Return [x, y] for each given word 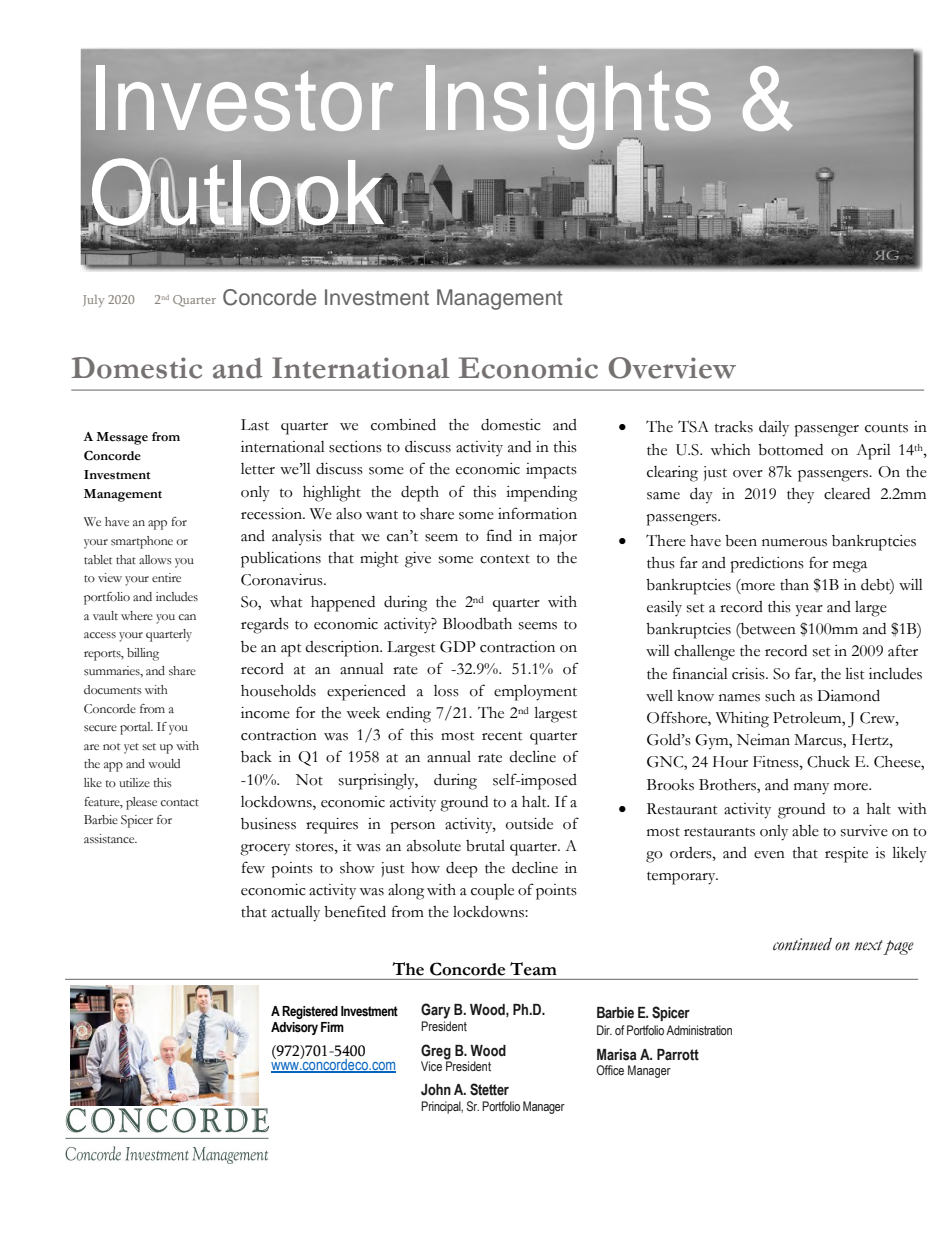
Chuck [828, 762]
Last [255, 425]
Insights [568, 108]
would [164, 763]
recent [502, 736]
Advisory [294, 1028]
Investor [244, 98]
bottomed [790, 450]
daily [774, 429]
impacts [551, 471]
